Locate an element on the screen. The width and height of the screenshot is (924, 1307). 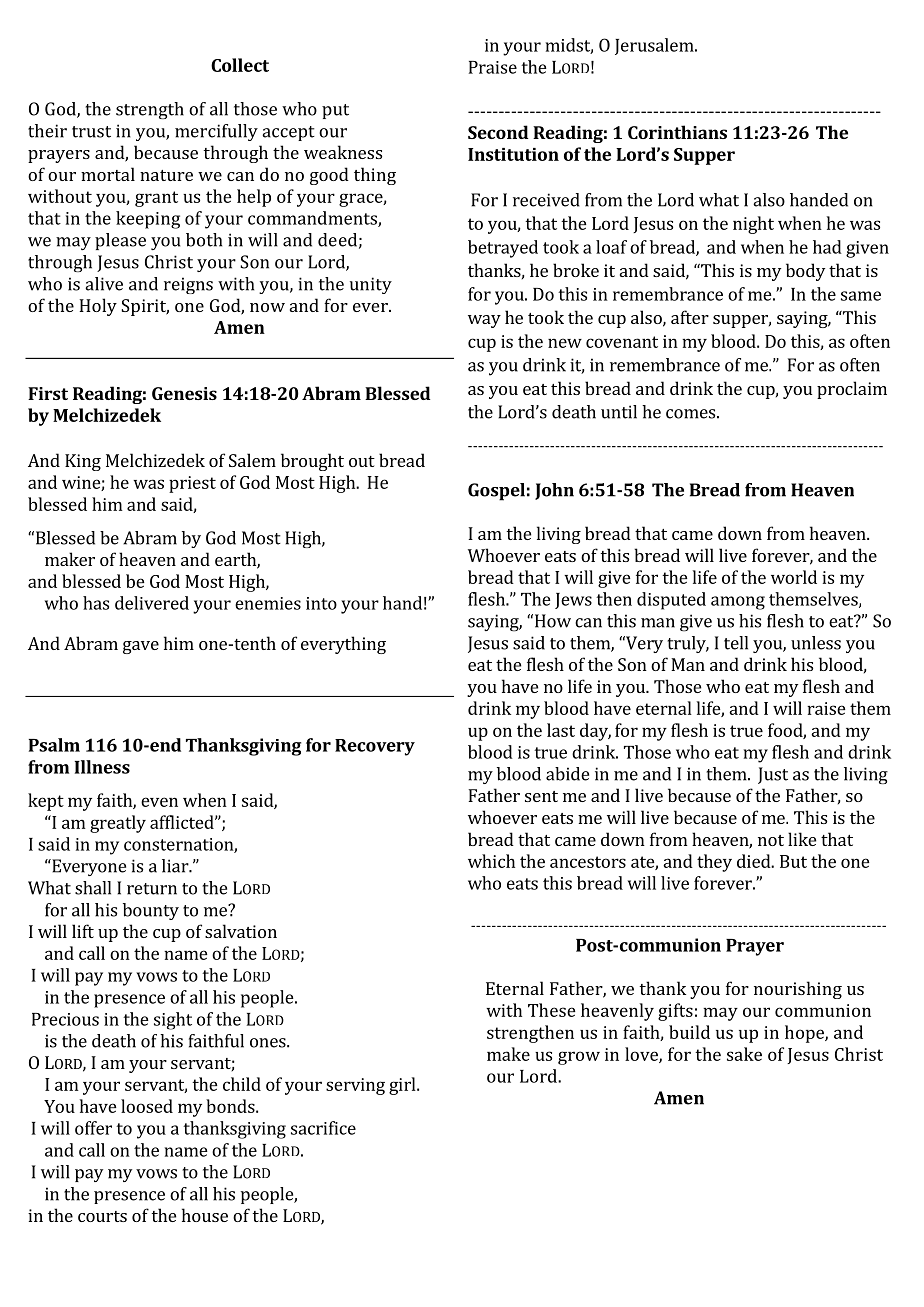
Gospel is located at coordinates (496, 492).
